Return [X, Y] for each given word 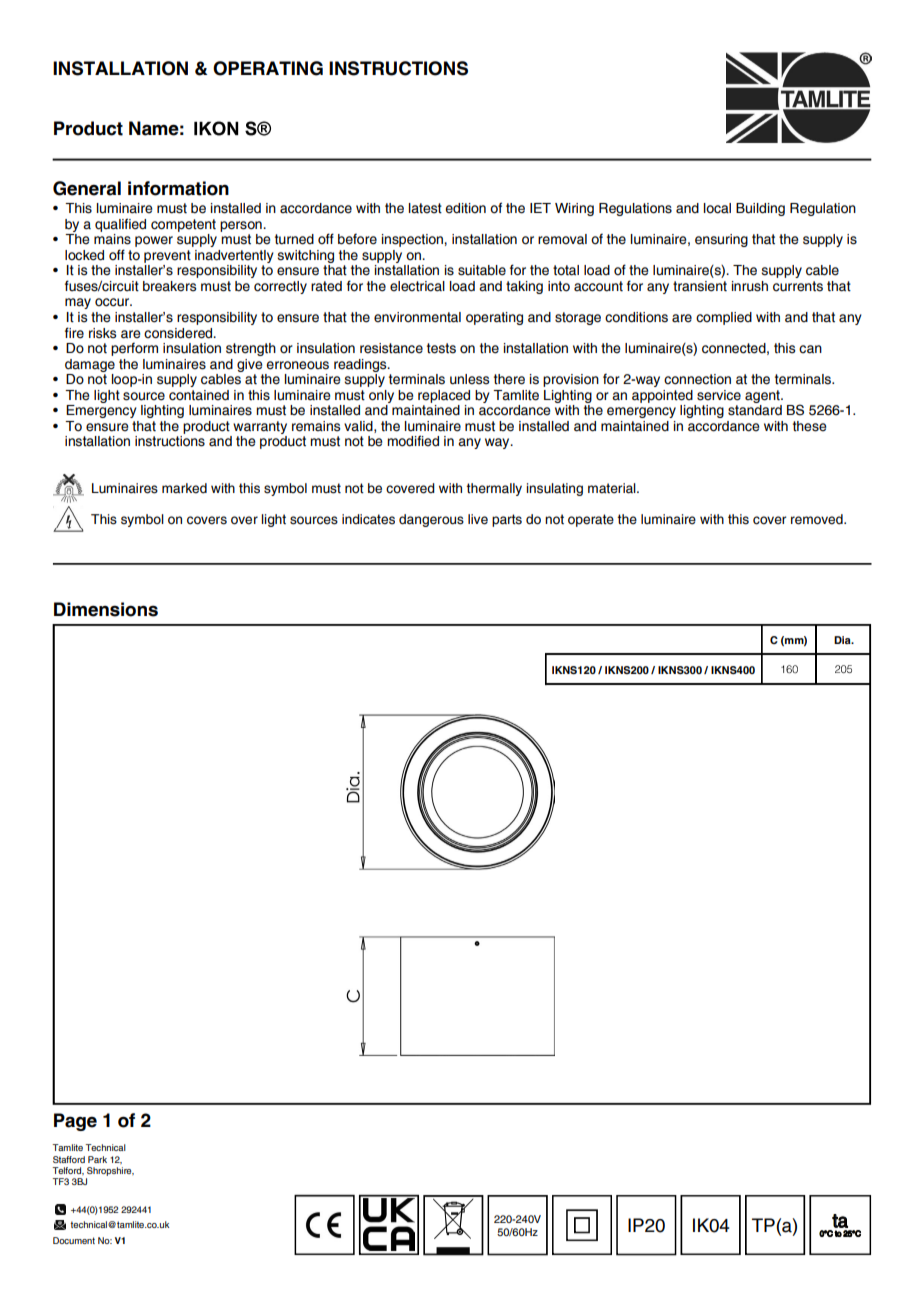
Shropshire [110, 1171]
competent [183, 225]
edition [465, 208]
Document [74, 1240]
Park [97, 1159]
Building [760, 209]
